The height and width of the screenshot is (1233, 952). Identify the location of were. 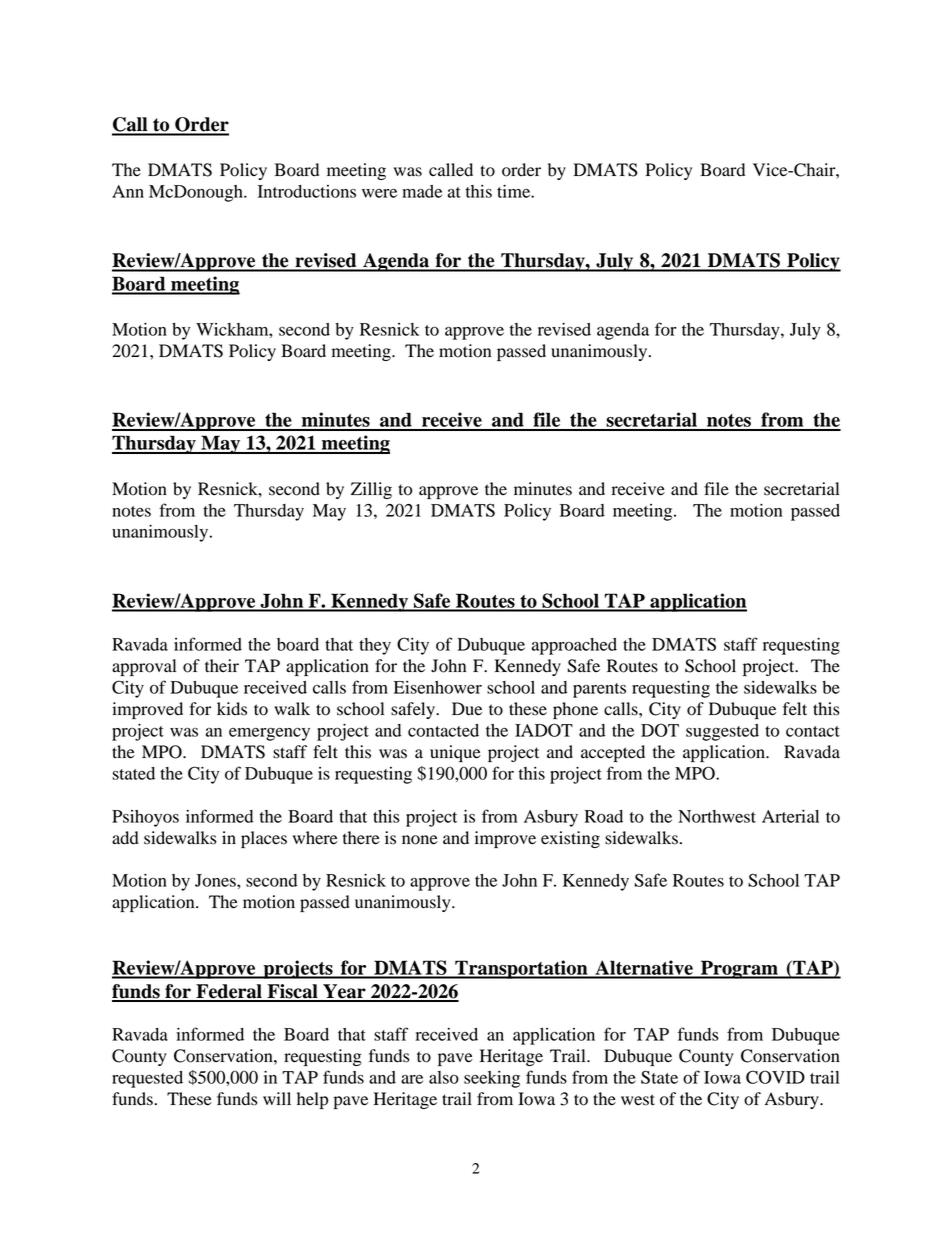
(379, 193).
